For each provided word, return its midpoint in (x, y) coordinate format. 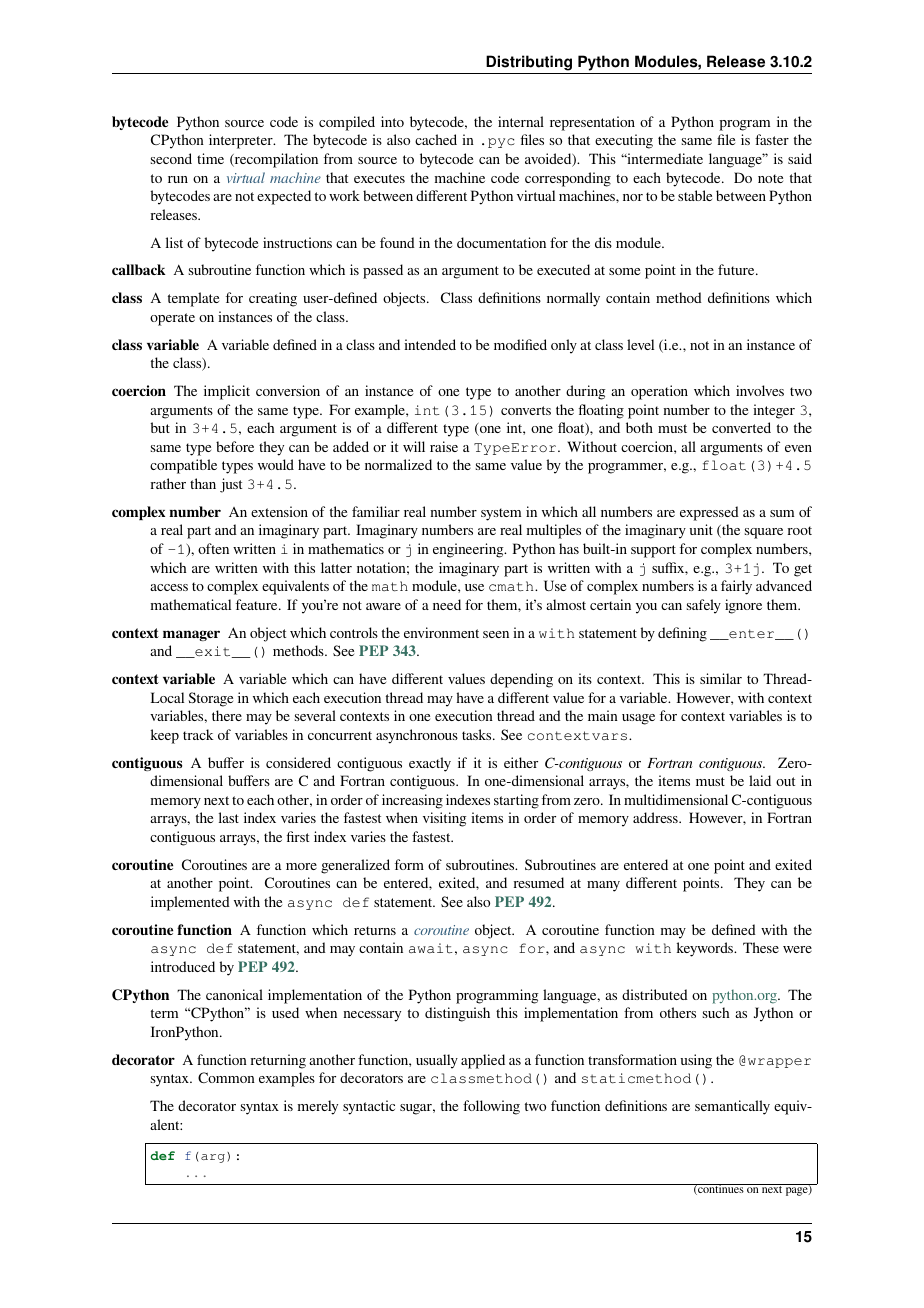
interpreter (242, 141)
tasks (478, 734)
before (235, 446)
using (696, 1061)
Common (226, 1077)
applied (483, 1061)
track (198, 734)
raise (444, 446)
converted (741, 427)
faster (772, 139)
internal (521, 121)
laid (760, 780)
